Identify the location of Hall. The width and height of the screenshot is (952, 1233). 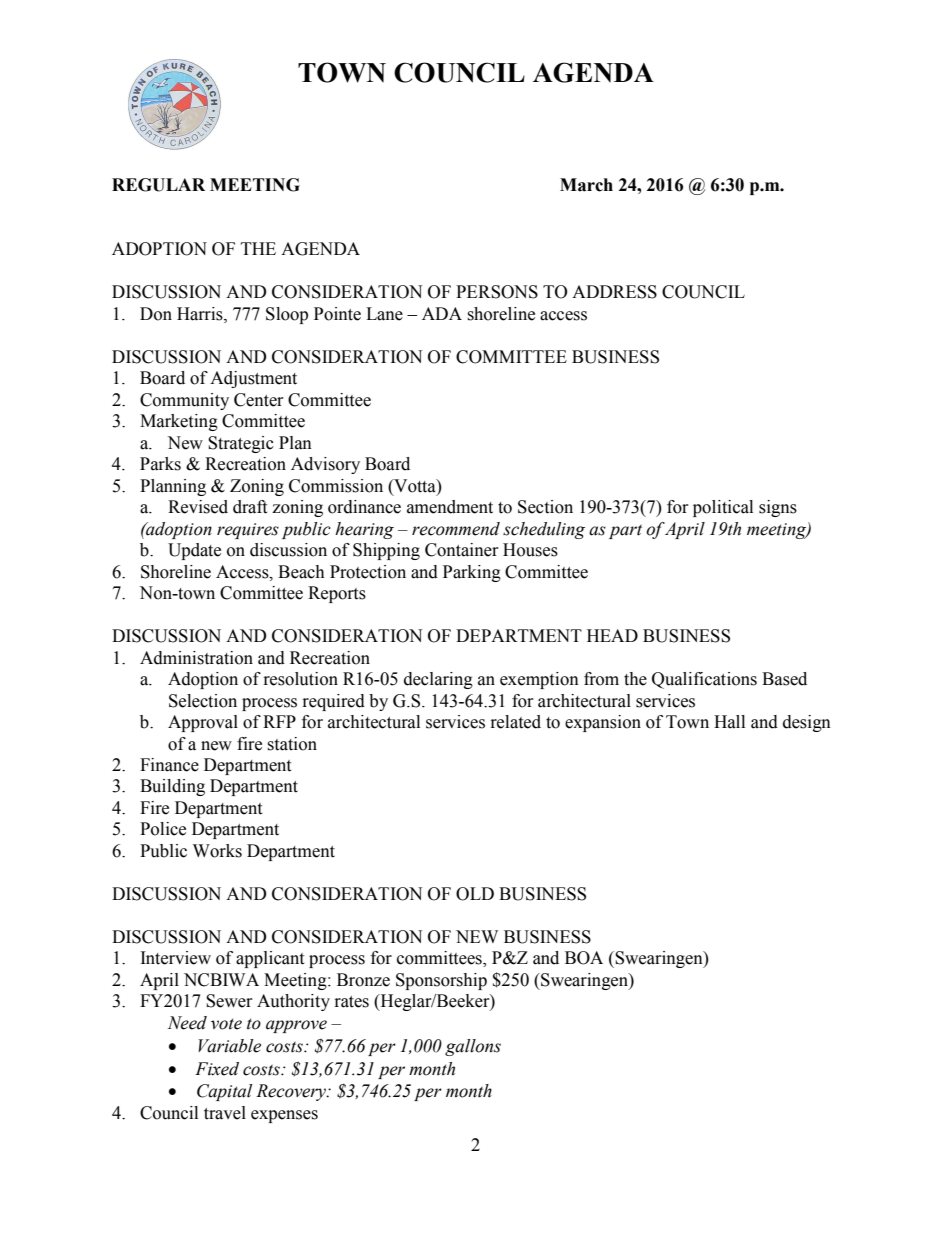
(729, 722).
